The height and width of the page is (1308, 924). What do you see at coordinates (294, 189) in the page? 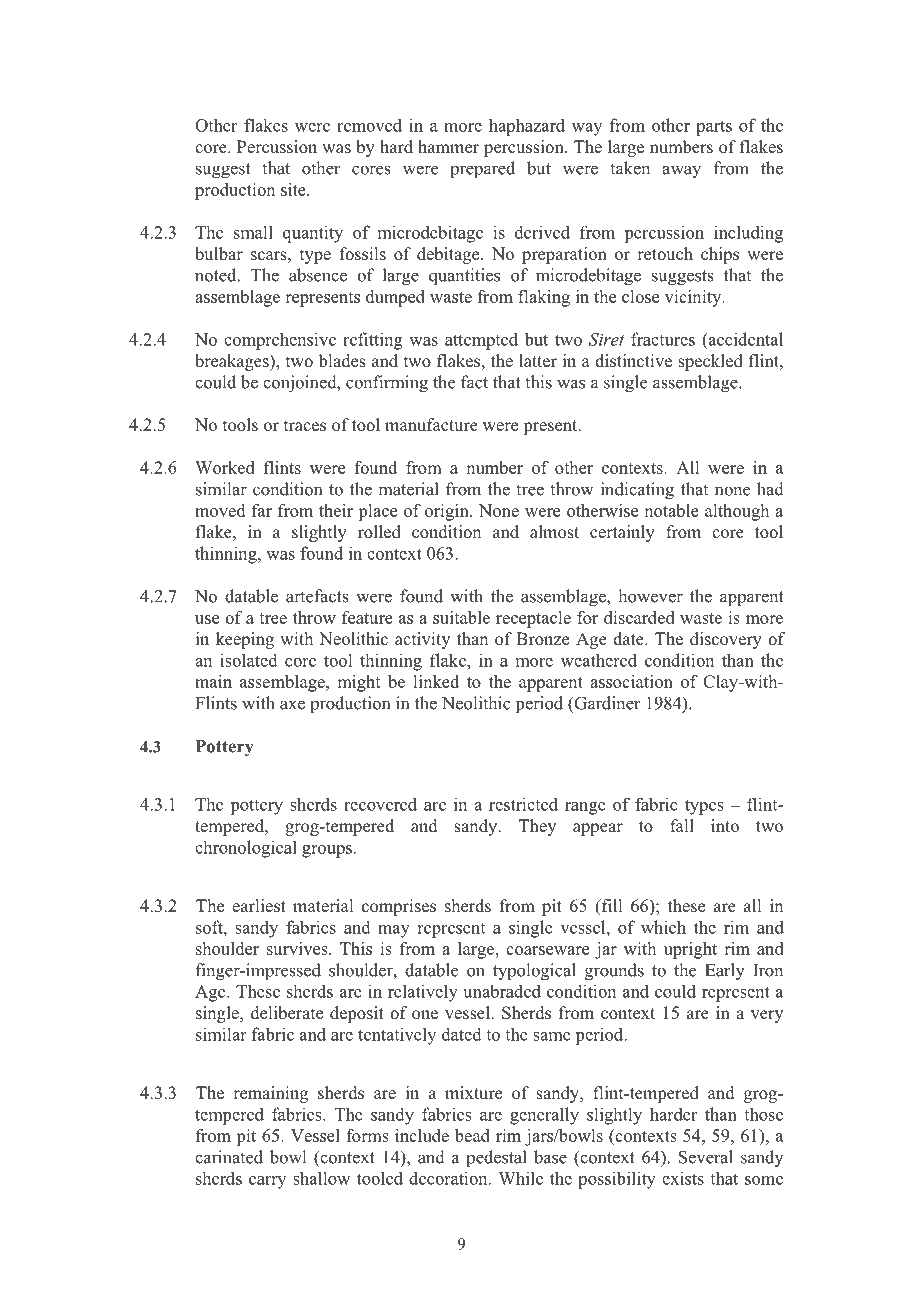
I see `site` at bounding box center [294, 189].
